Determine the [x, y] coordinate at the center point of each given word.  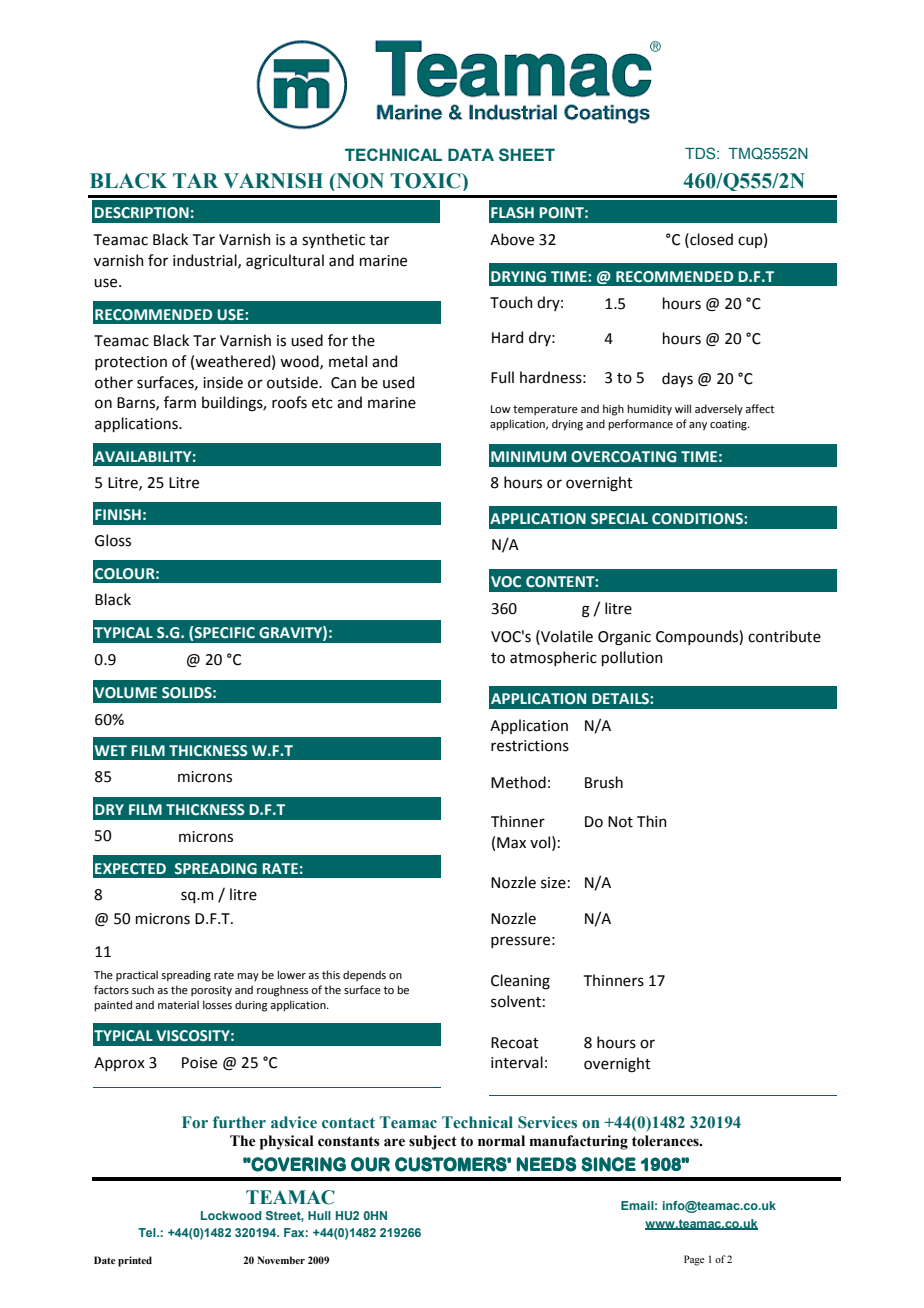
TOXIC [426, 181]
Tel [148, 1232]
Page [694, 1260]
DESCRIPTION [142, 213]
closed [710, 239]
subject [433, 1142]
